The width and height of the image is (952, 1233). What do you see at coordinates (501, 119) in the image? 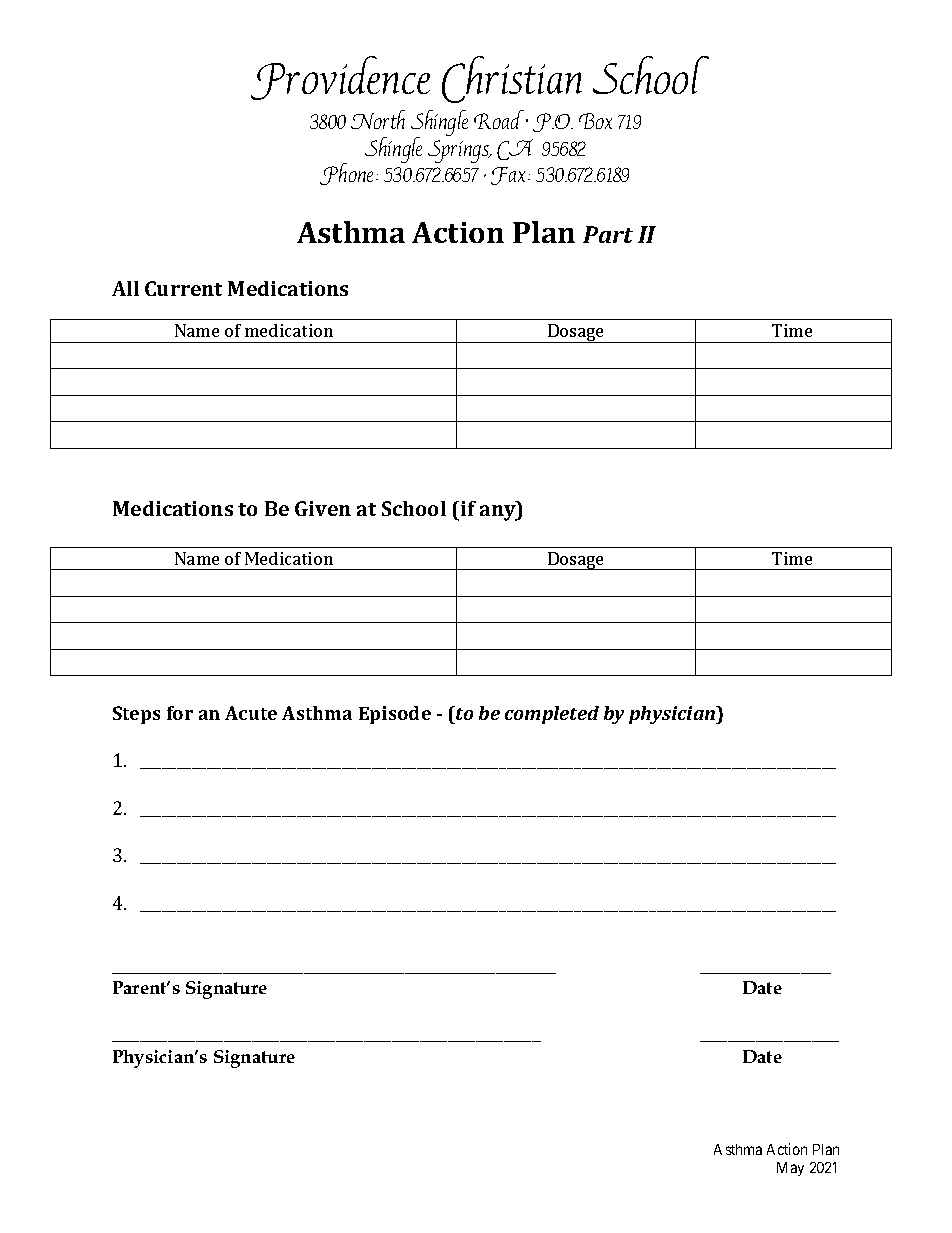
I see `Road` at bounding box center [501, 119].
